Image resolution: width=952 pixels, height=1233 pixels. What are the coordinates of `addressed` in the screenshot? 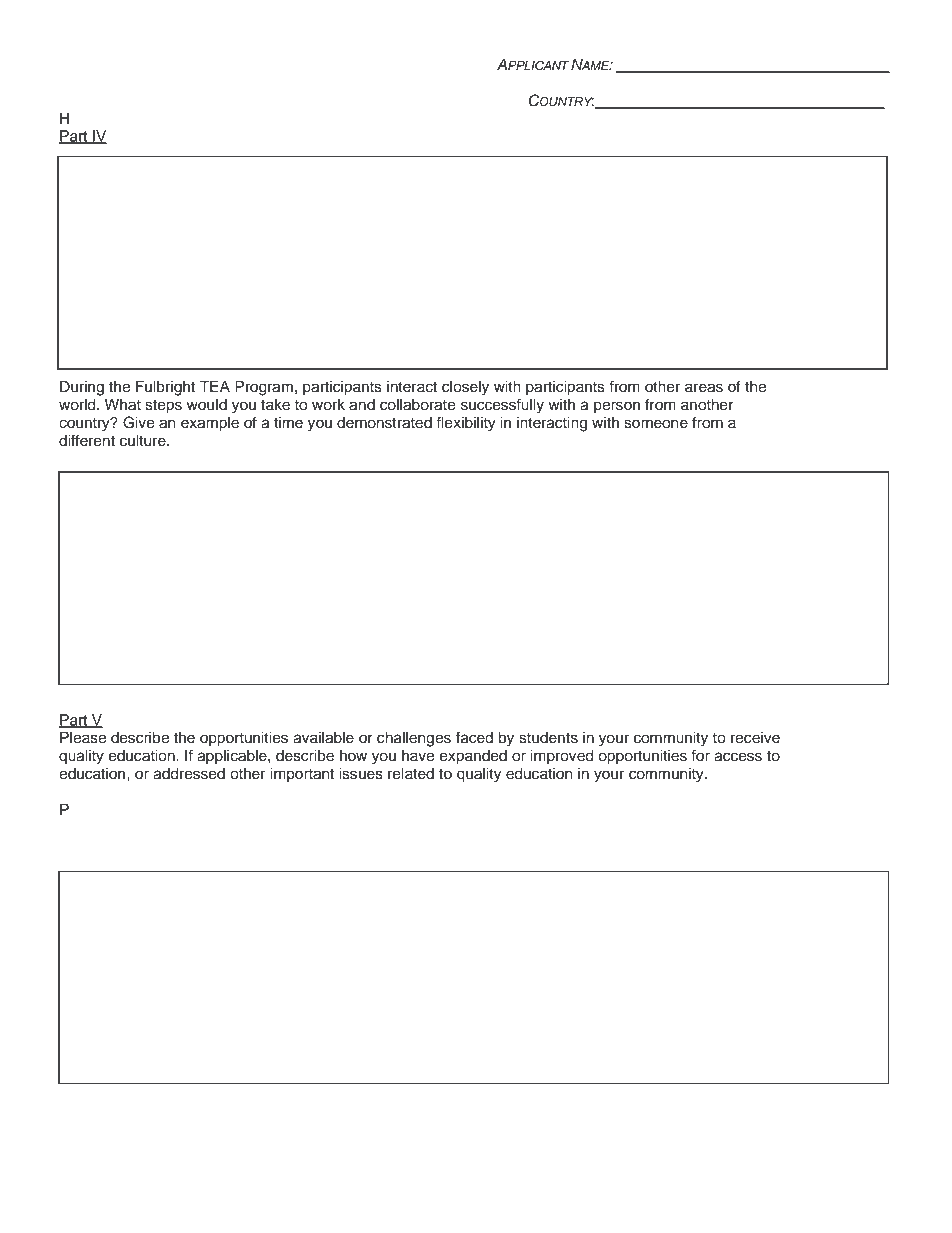 It's located at (189, 773).
